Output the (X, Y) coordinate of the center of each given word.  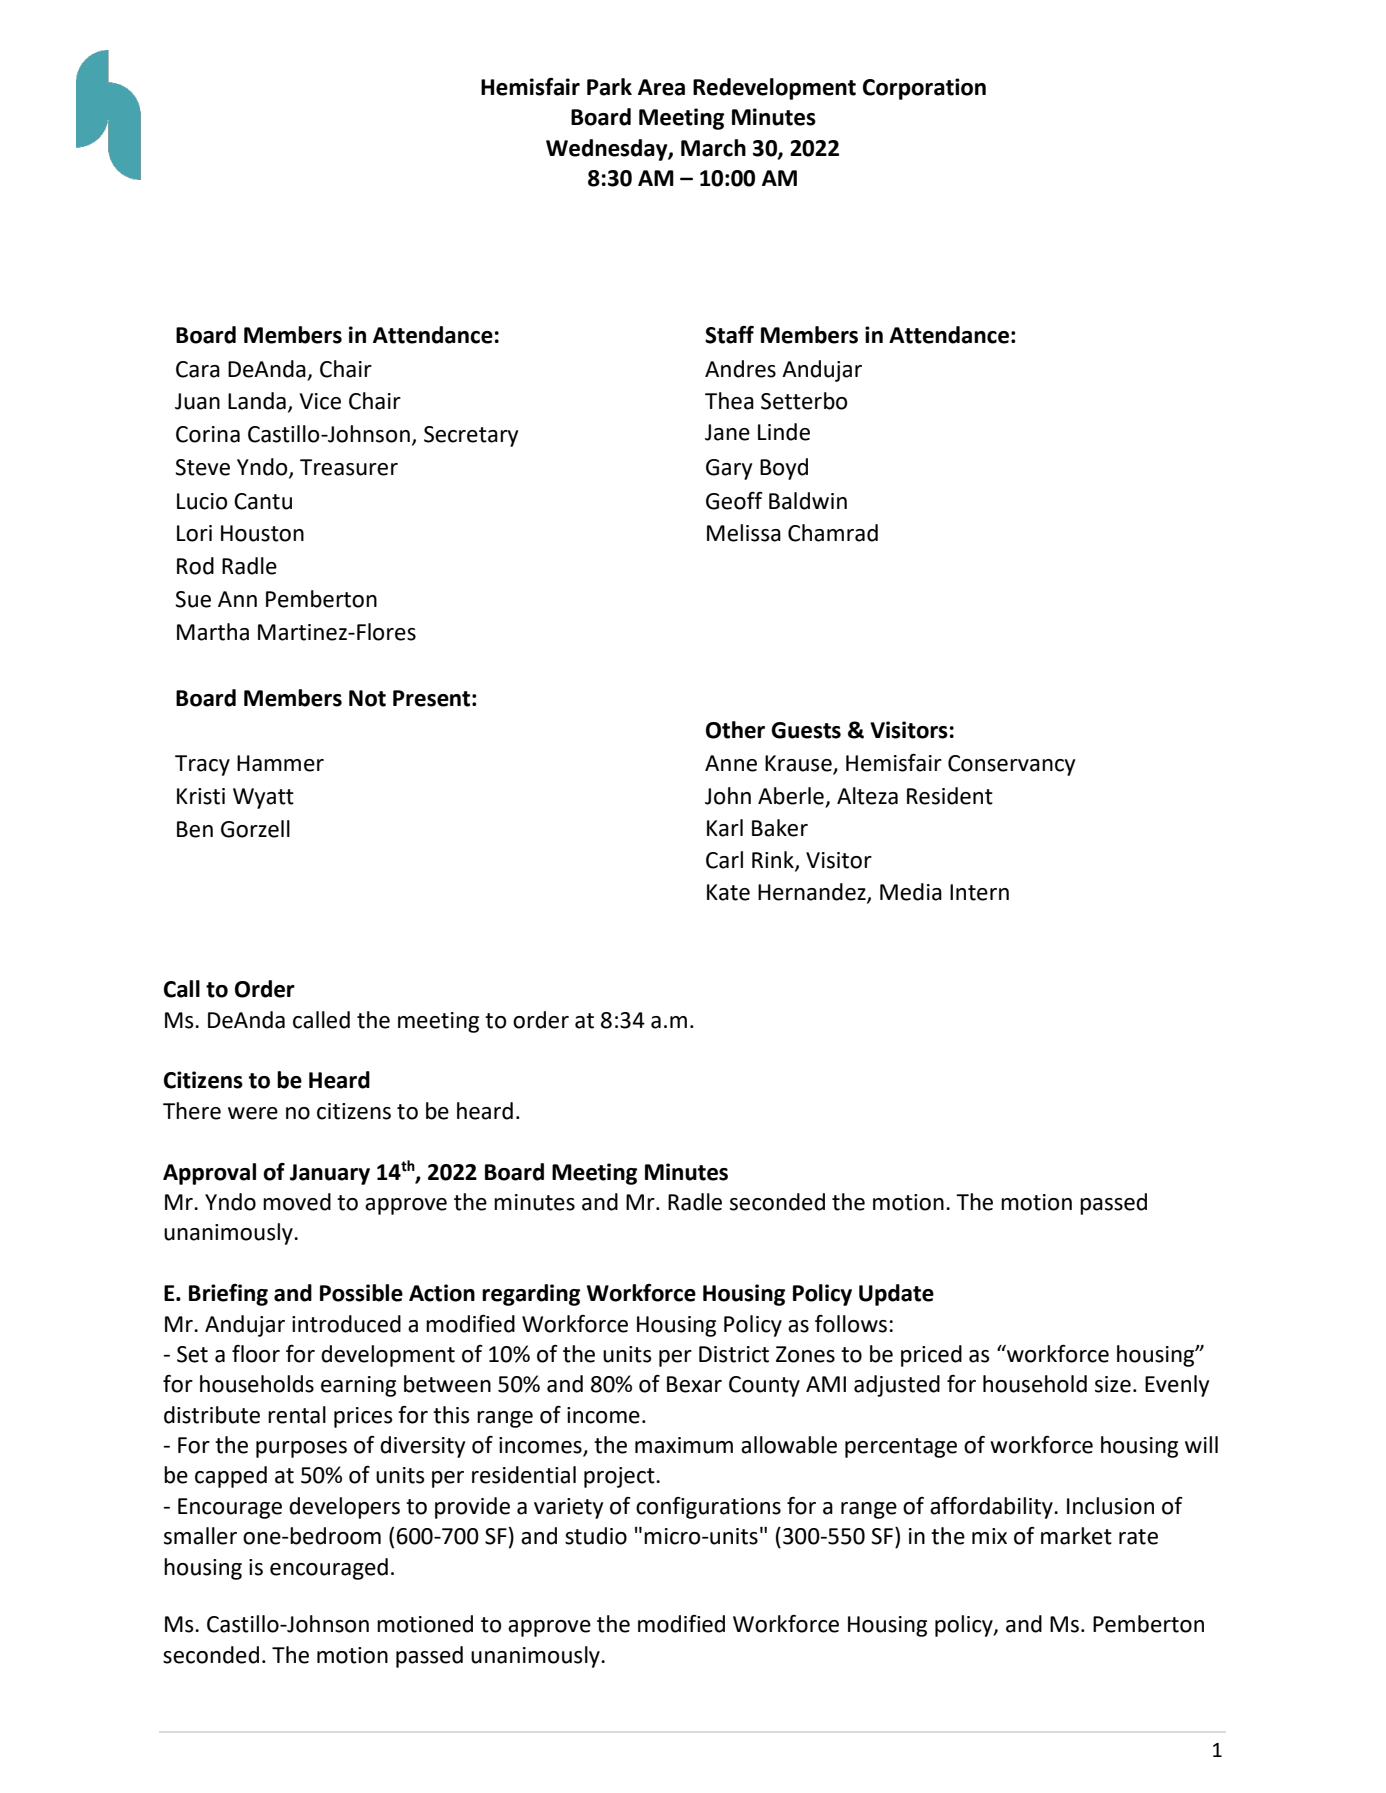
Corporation (924, 89)
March (713, 148)
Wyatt (263, 798)
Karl (725, 828)
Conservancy (1011, 765)
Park (609, 87)
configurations (708, 1508)
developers (344, 1508)
